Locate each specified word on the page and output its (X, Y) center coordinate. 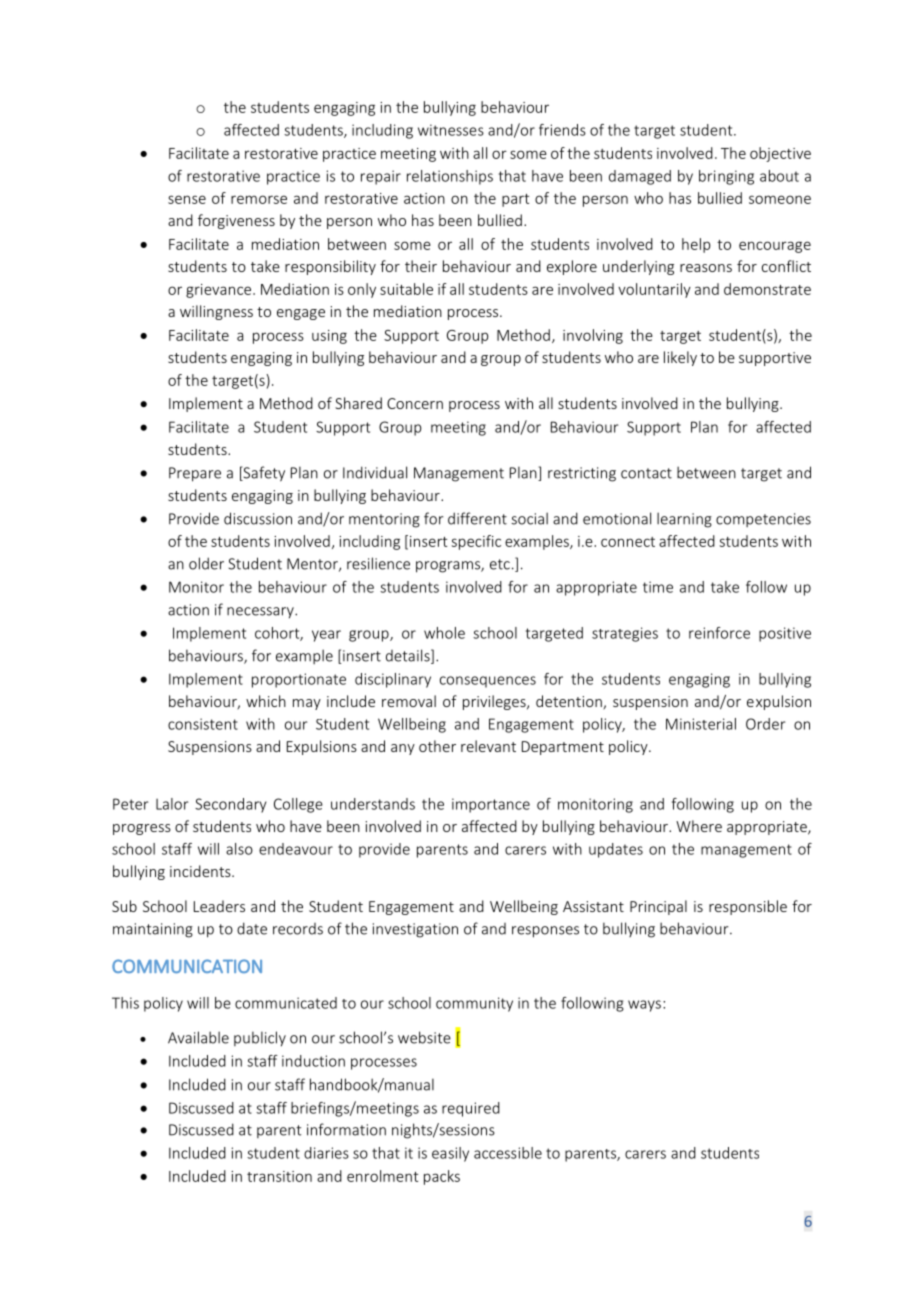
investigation (415, 930)
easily (450, 1154)
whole (444, 633)
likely (680, 358)
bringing (726, 177)
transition (279, 1176)
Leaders (219, 906)
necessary (261, 613)
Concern (415, 403)
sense (187, 199)
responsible (748, 907)
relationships (450, 177)
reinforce (719, 633)
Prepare (195, 474)
